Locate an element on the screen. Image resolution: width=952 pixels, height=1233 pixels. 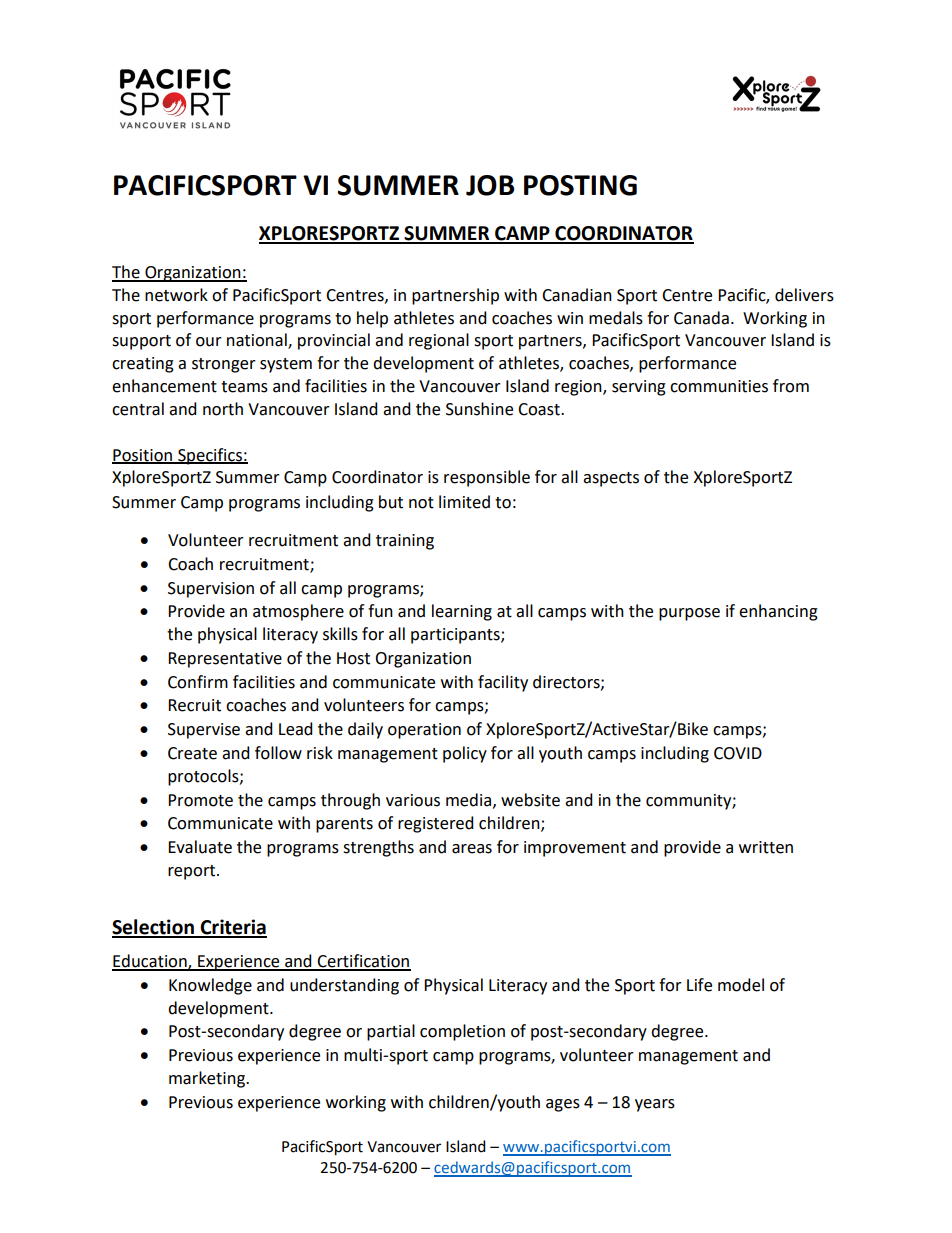
written is located at coordinates (766, 847).
